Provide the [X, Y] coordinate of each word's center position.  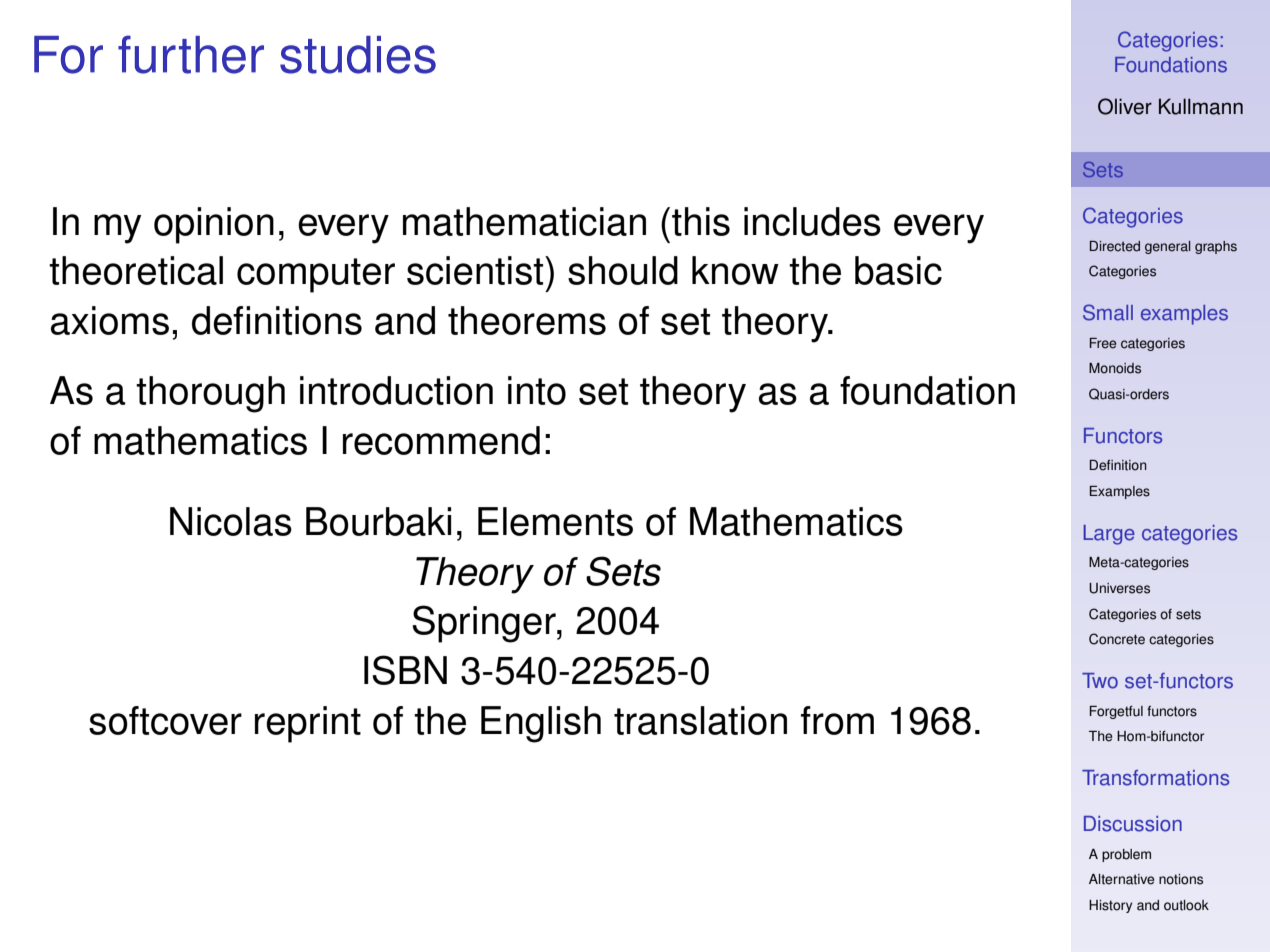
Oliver [1125, 106]
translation [700, 720]
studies [358, 55]
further [191, 54]
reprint [308, 724]
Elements [555, 521]
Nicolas [231, 521]
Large [1109, 535]
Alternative [1122, 879]
